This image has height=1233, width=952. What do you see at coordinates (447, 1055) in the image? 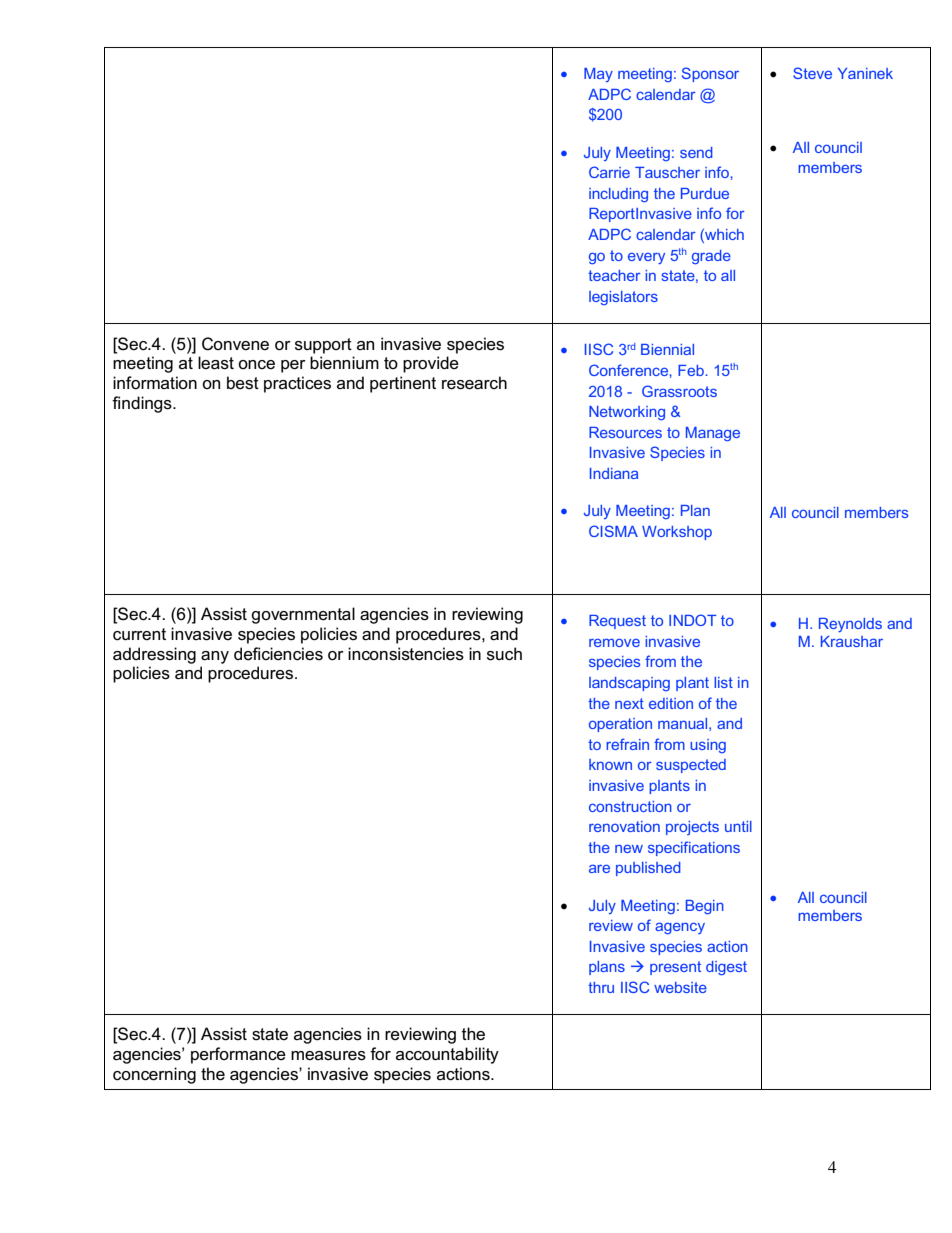
I see `accountability` at bounding box center [447, 1055].
